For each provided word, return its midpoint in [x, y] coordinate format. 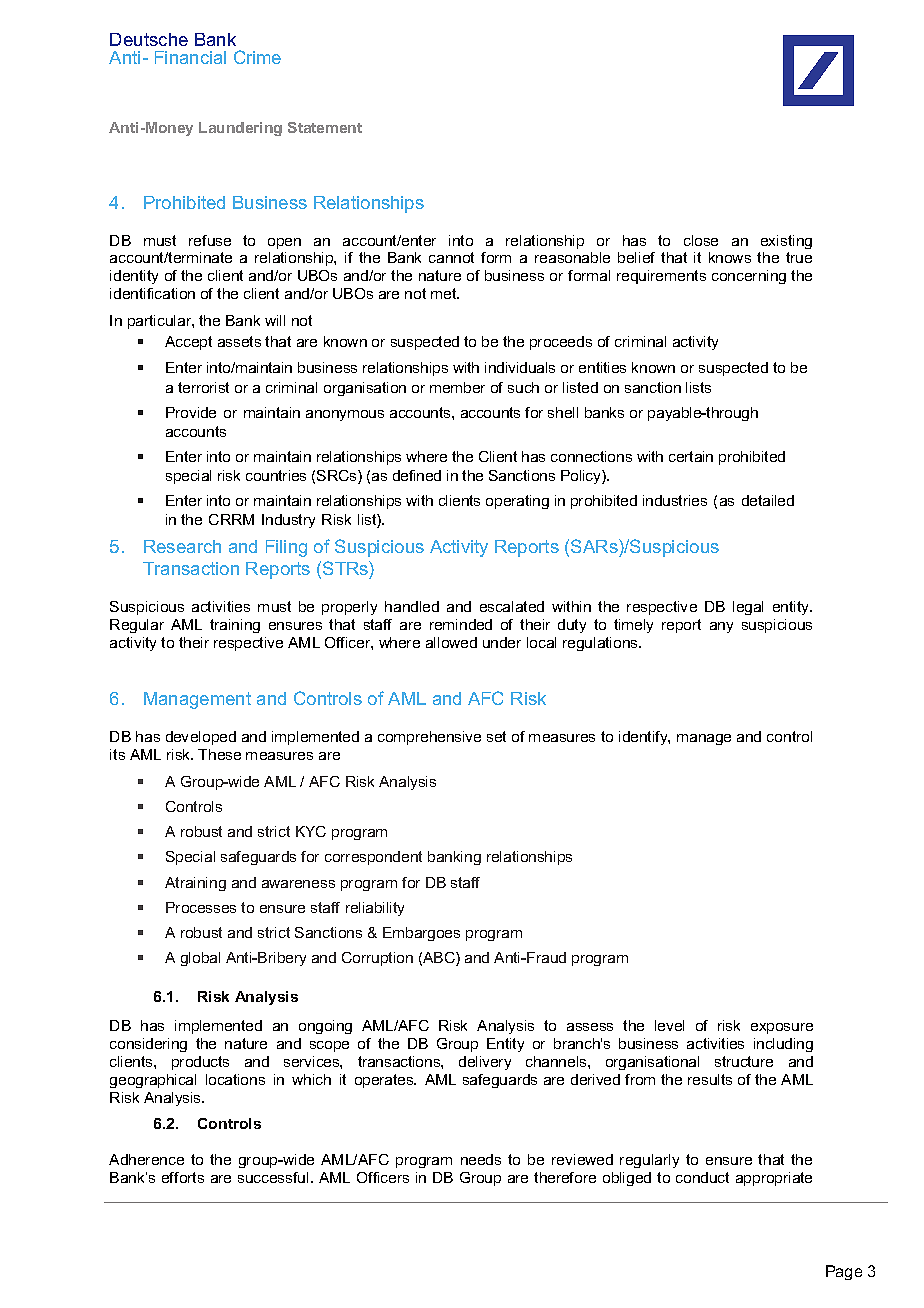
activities [221, 606]
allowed [451, 642]
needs [481, 1159]
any [721, 627]
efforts [183, 1177]
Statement [325, 127]
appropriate [774, 1179]
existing [786, 242]
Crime [257, 57]
